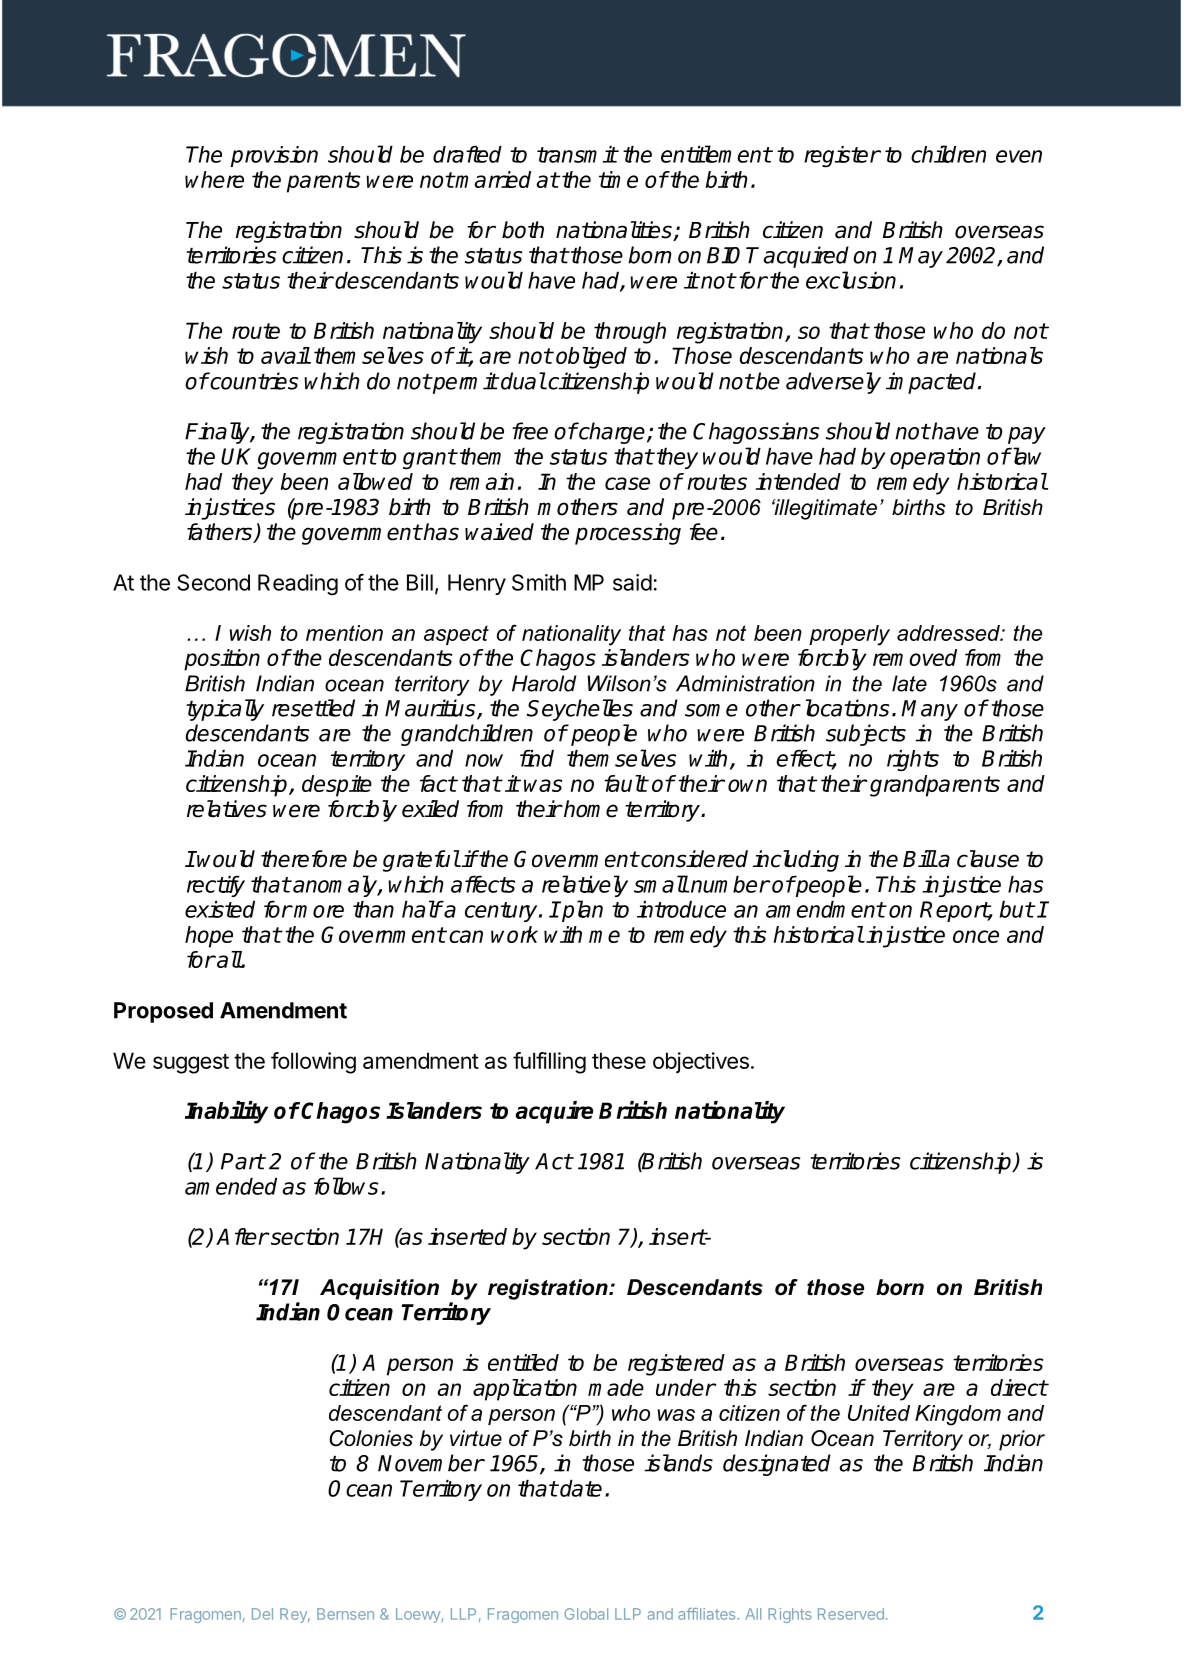  I want to click on even, so click(1019, 156).
